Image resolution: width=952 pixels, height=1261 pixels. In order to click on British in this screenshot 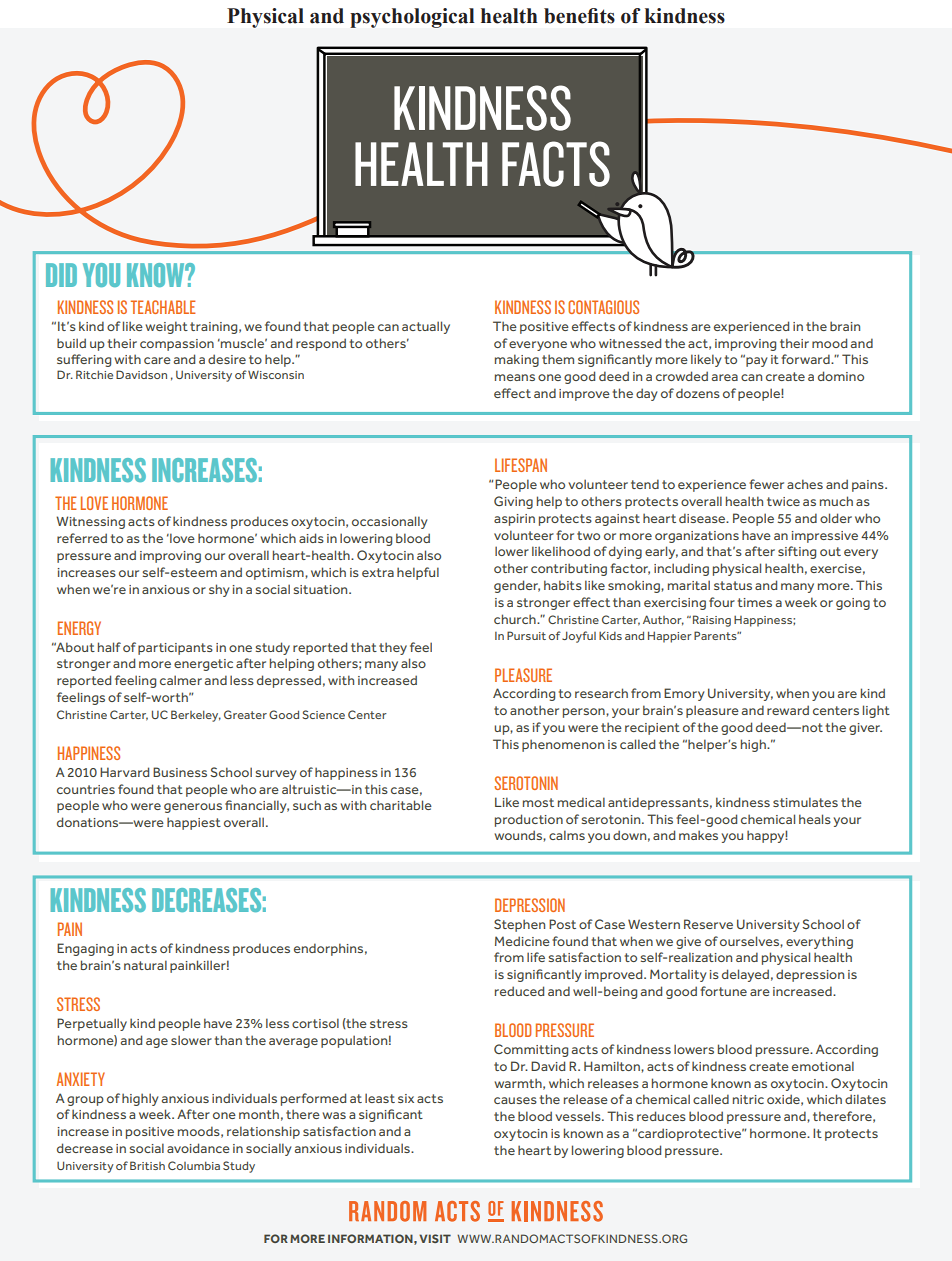, I will do `click(147, 1165)`.
